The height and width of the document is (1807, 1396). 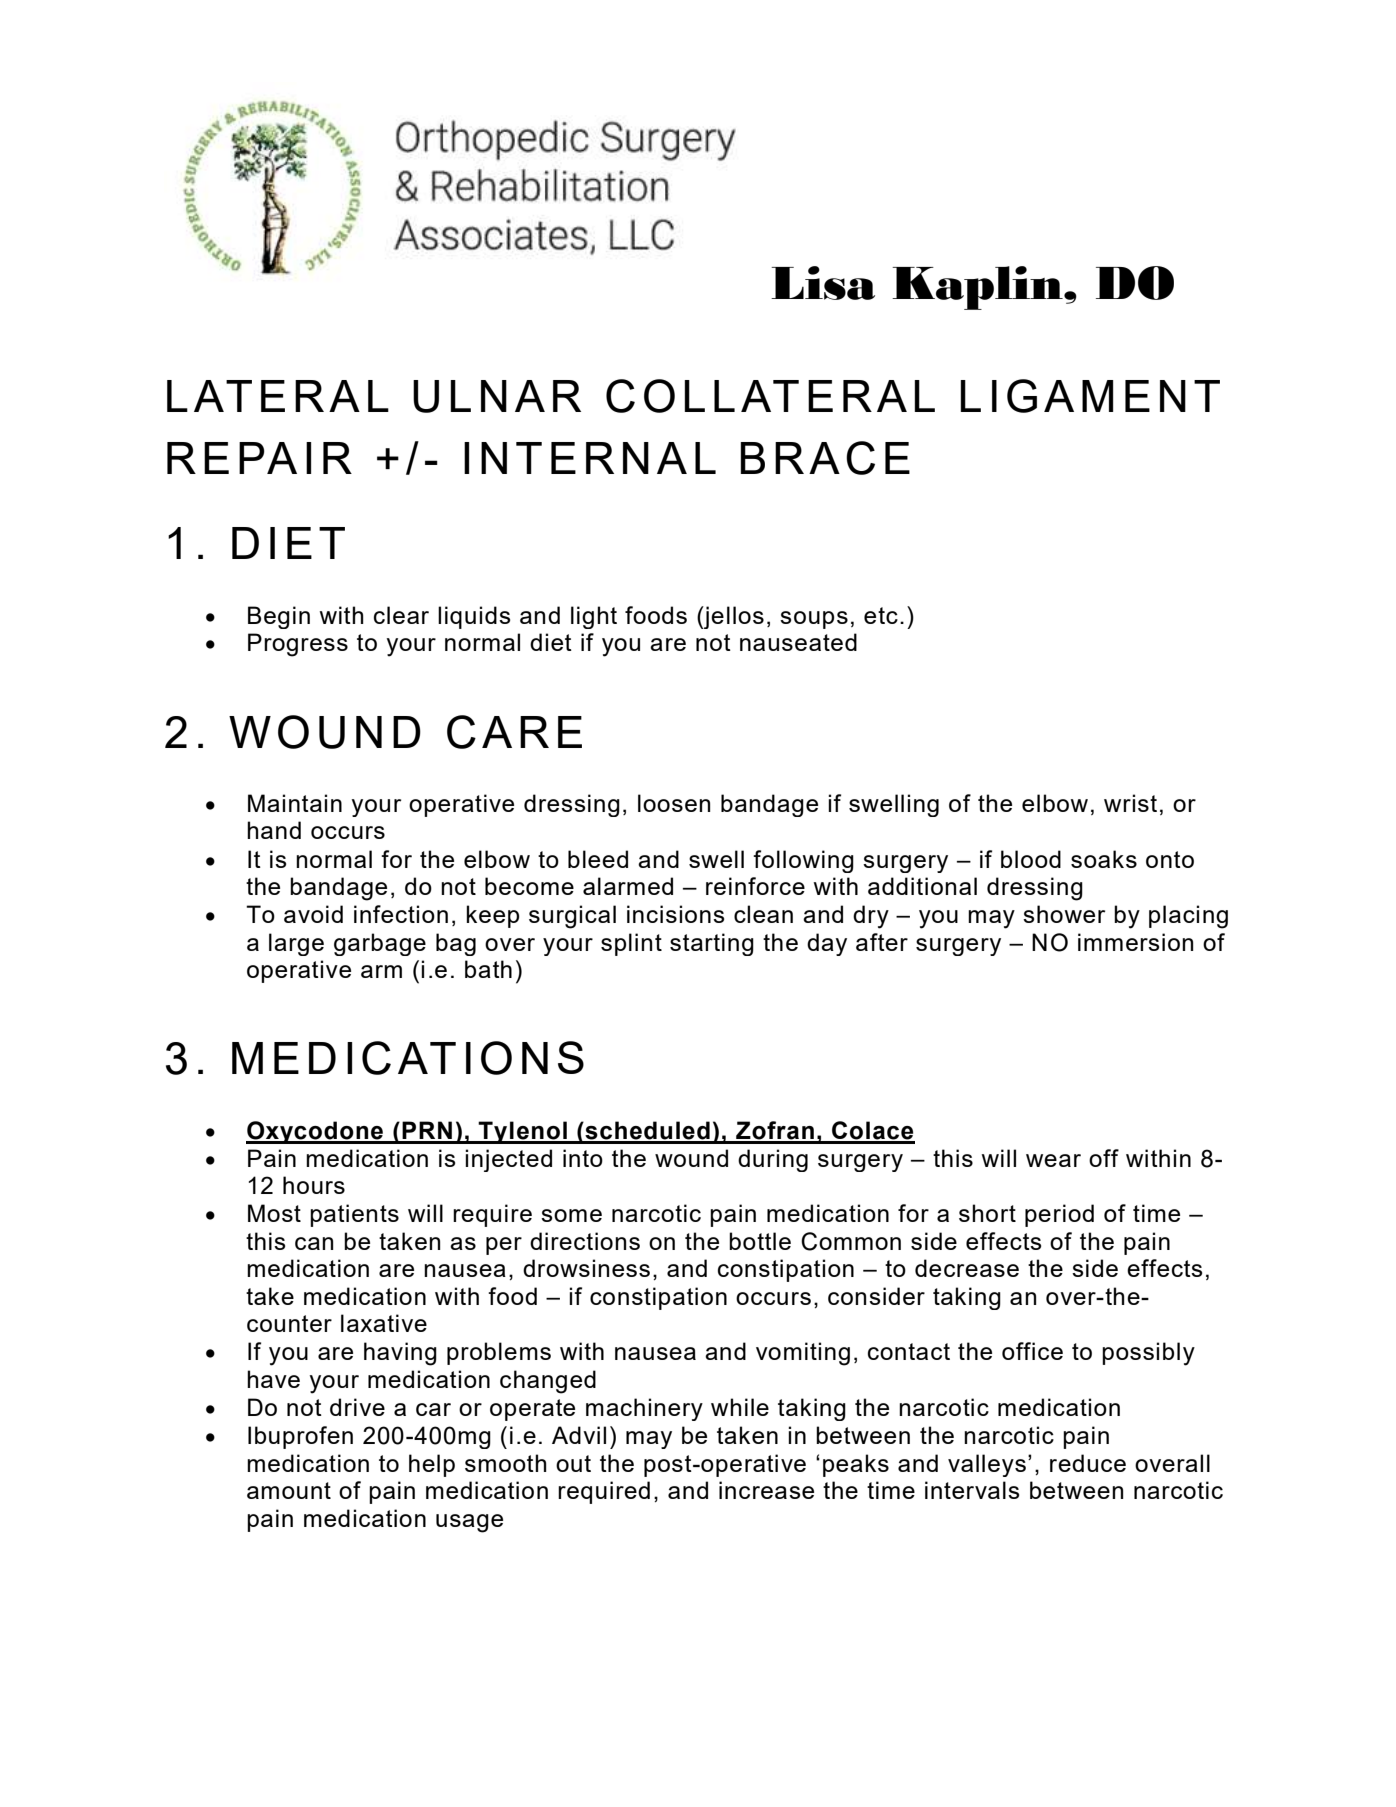 What do you see at coordinates (354, 1215) in the document?
I see `patients` at bounding box center [354, 1215].
